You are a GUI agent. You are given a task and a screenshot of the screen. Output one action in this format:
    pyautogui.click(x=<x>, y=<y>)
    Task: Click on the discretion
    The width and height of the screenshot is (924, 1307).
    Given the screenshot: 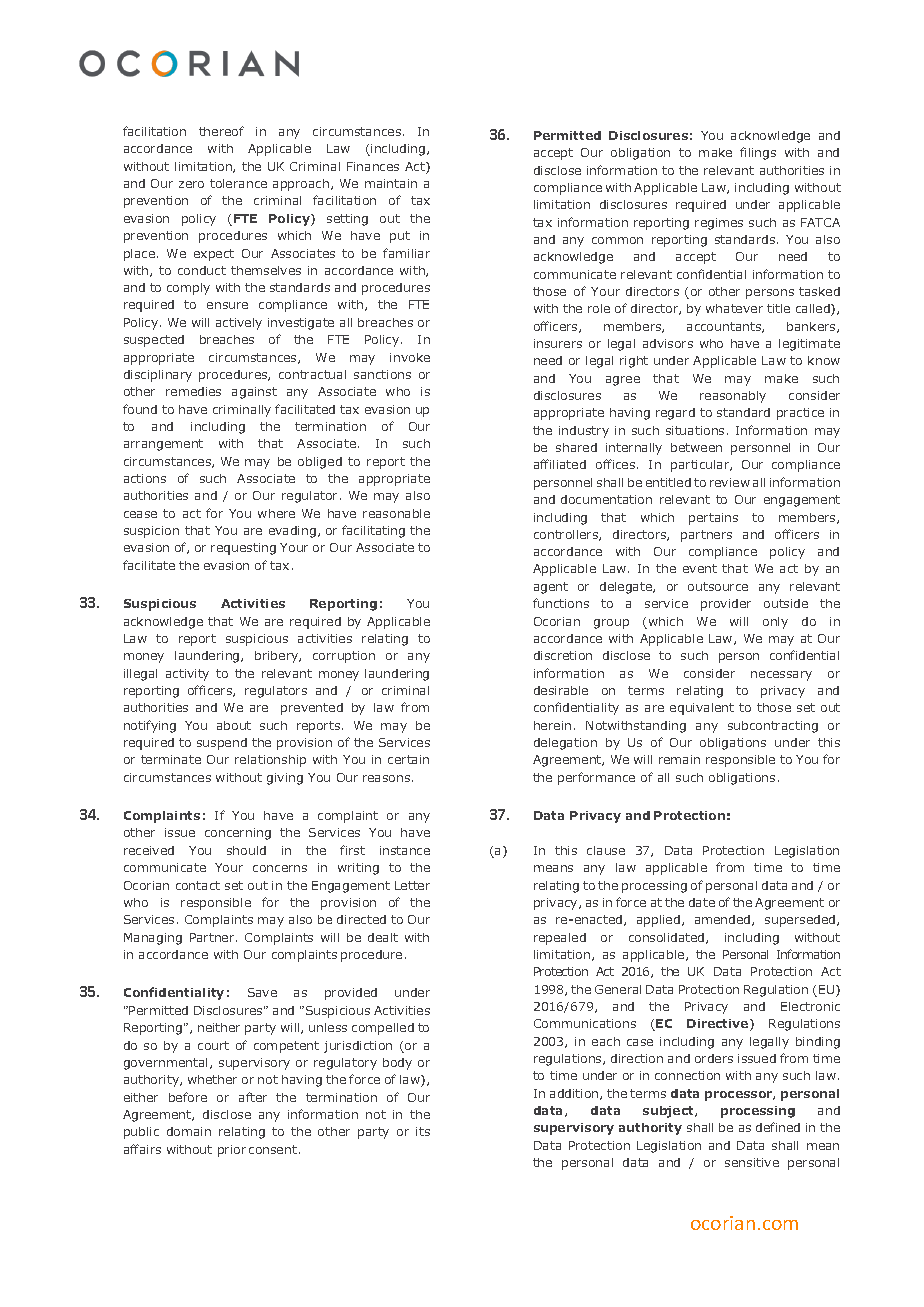 What is the action you would take?
    pyautogui.click(x=563, y=655)
